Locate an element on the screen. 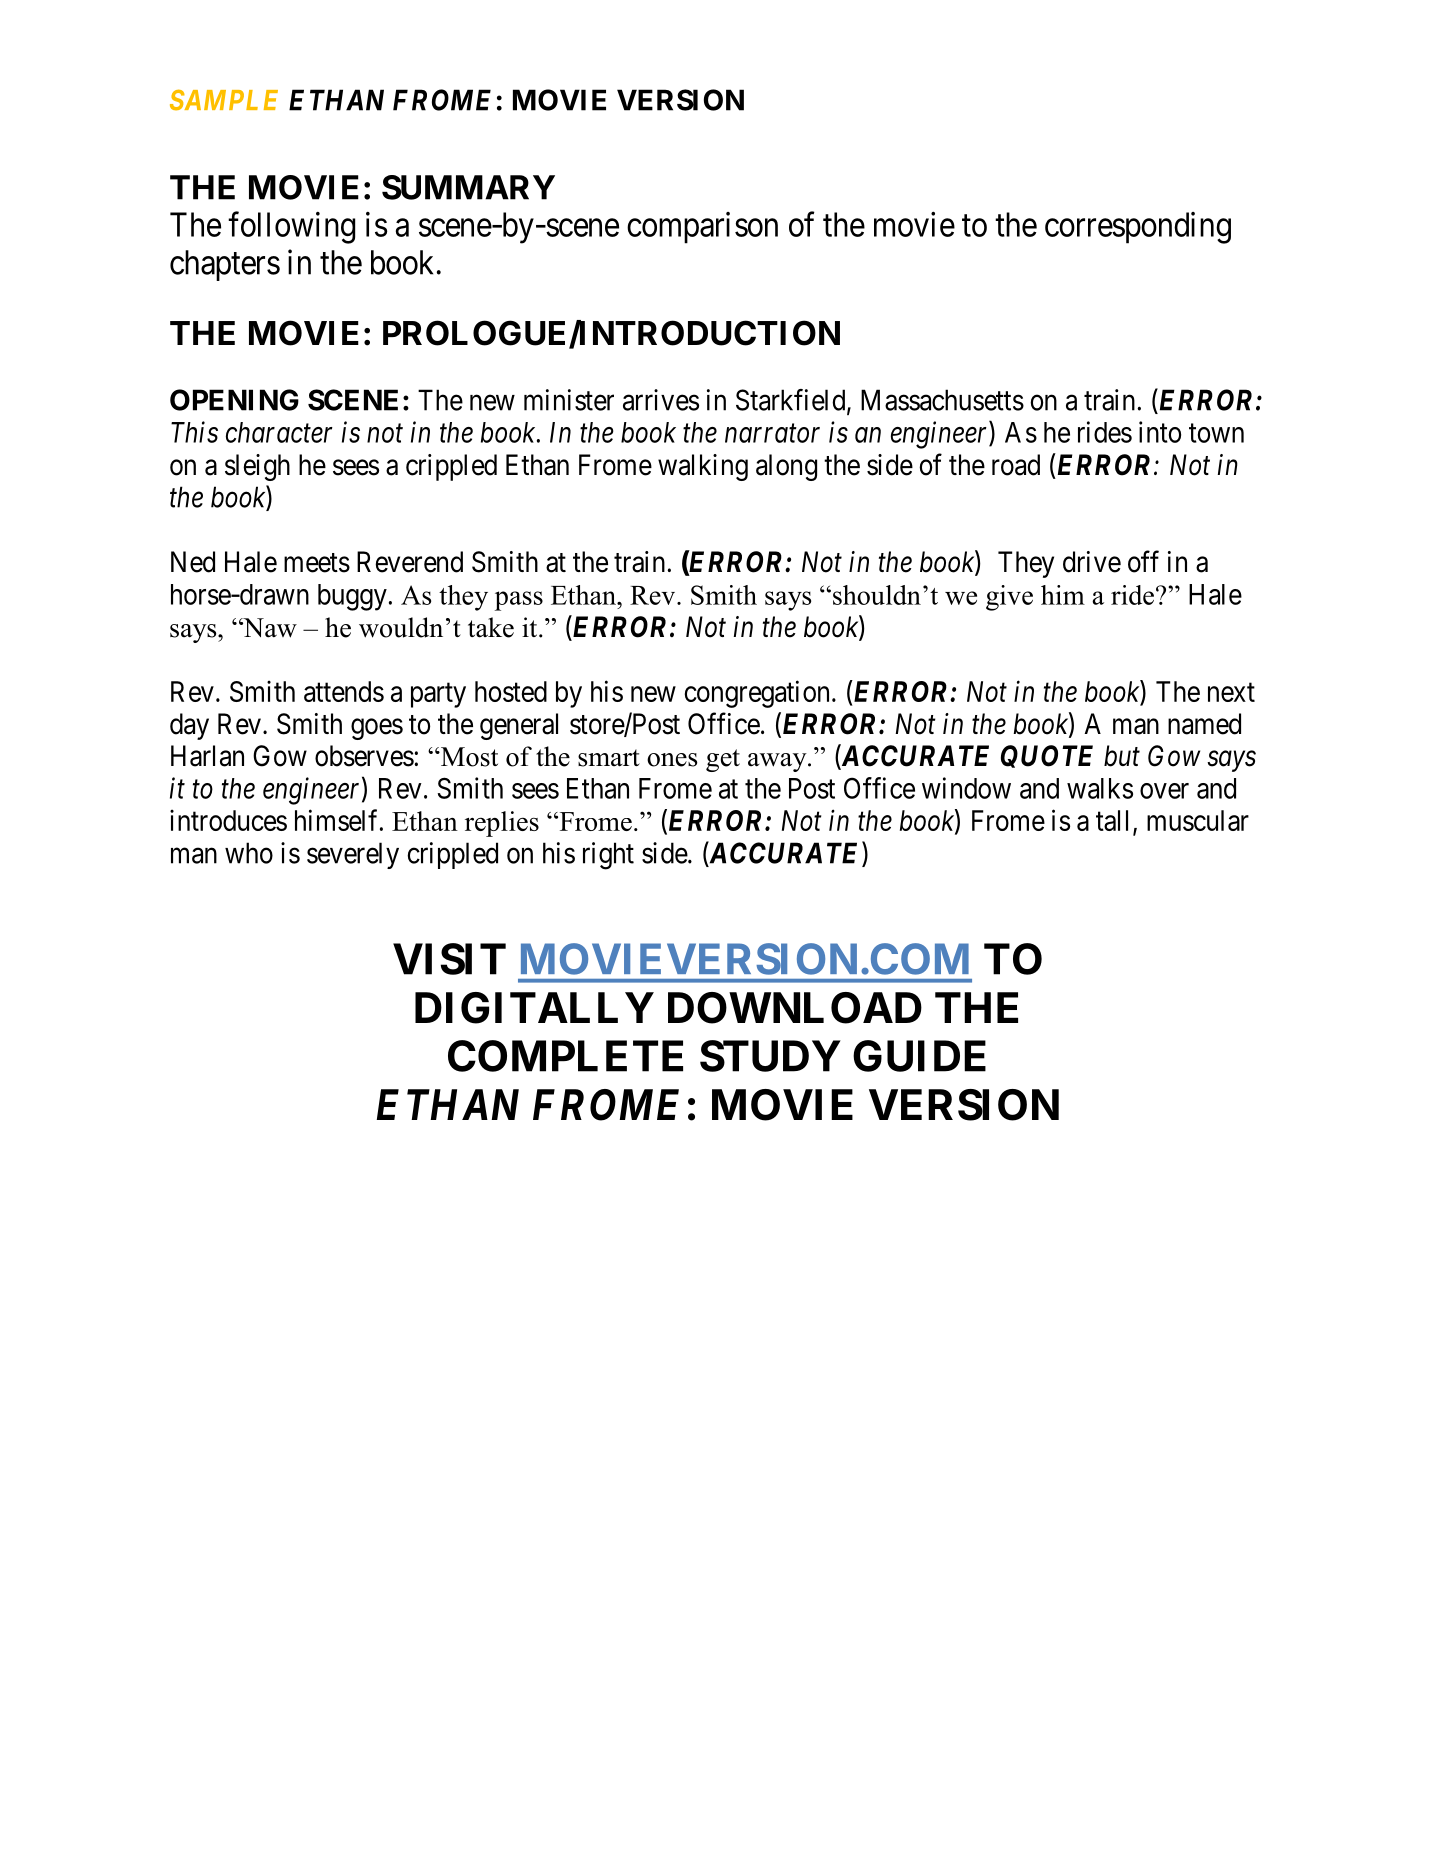 This screenshot has width=1436, height=1858. but is located at coordinates (1122, 756).
